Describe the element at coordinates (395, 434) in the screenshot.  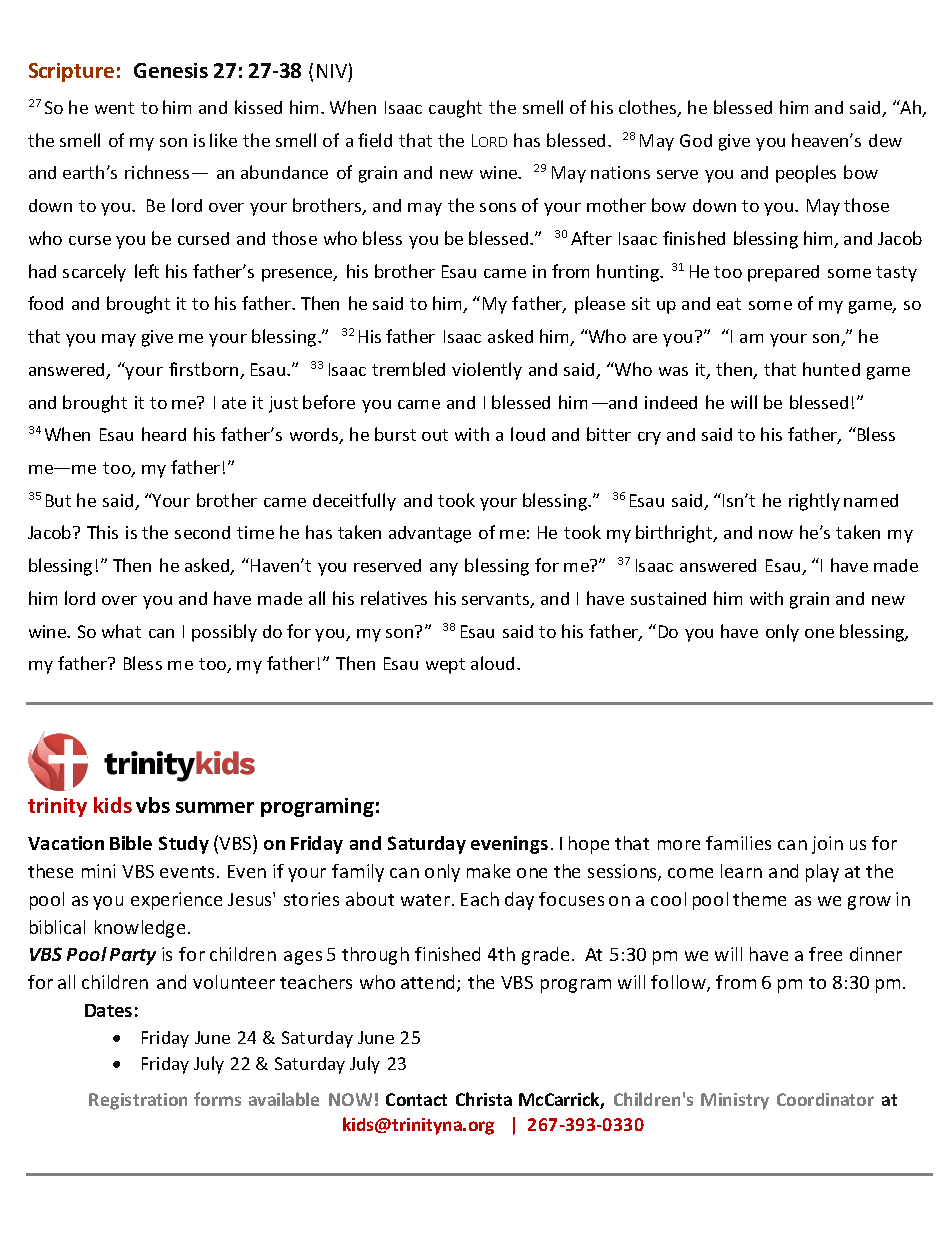
I see `burst` at that location.
